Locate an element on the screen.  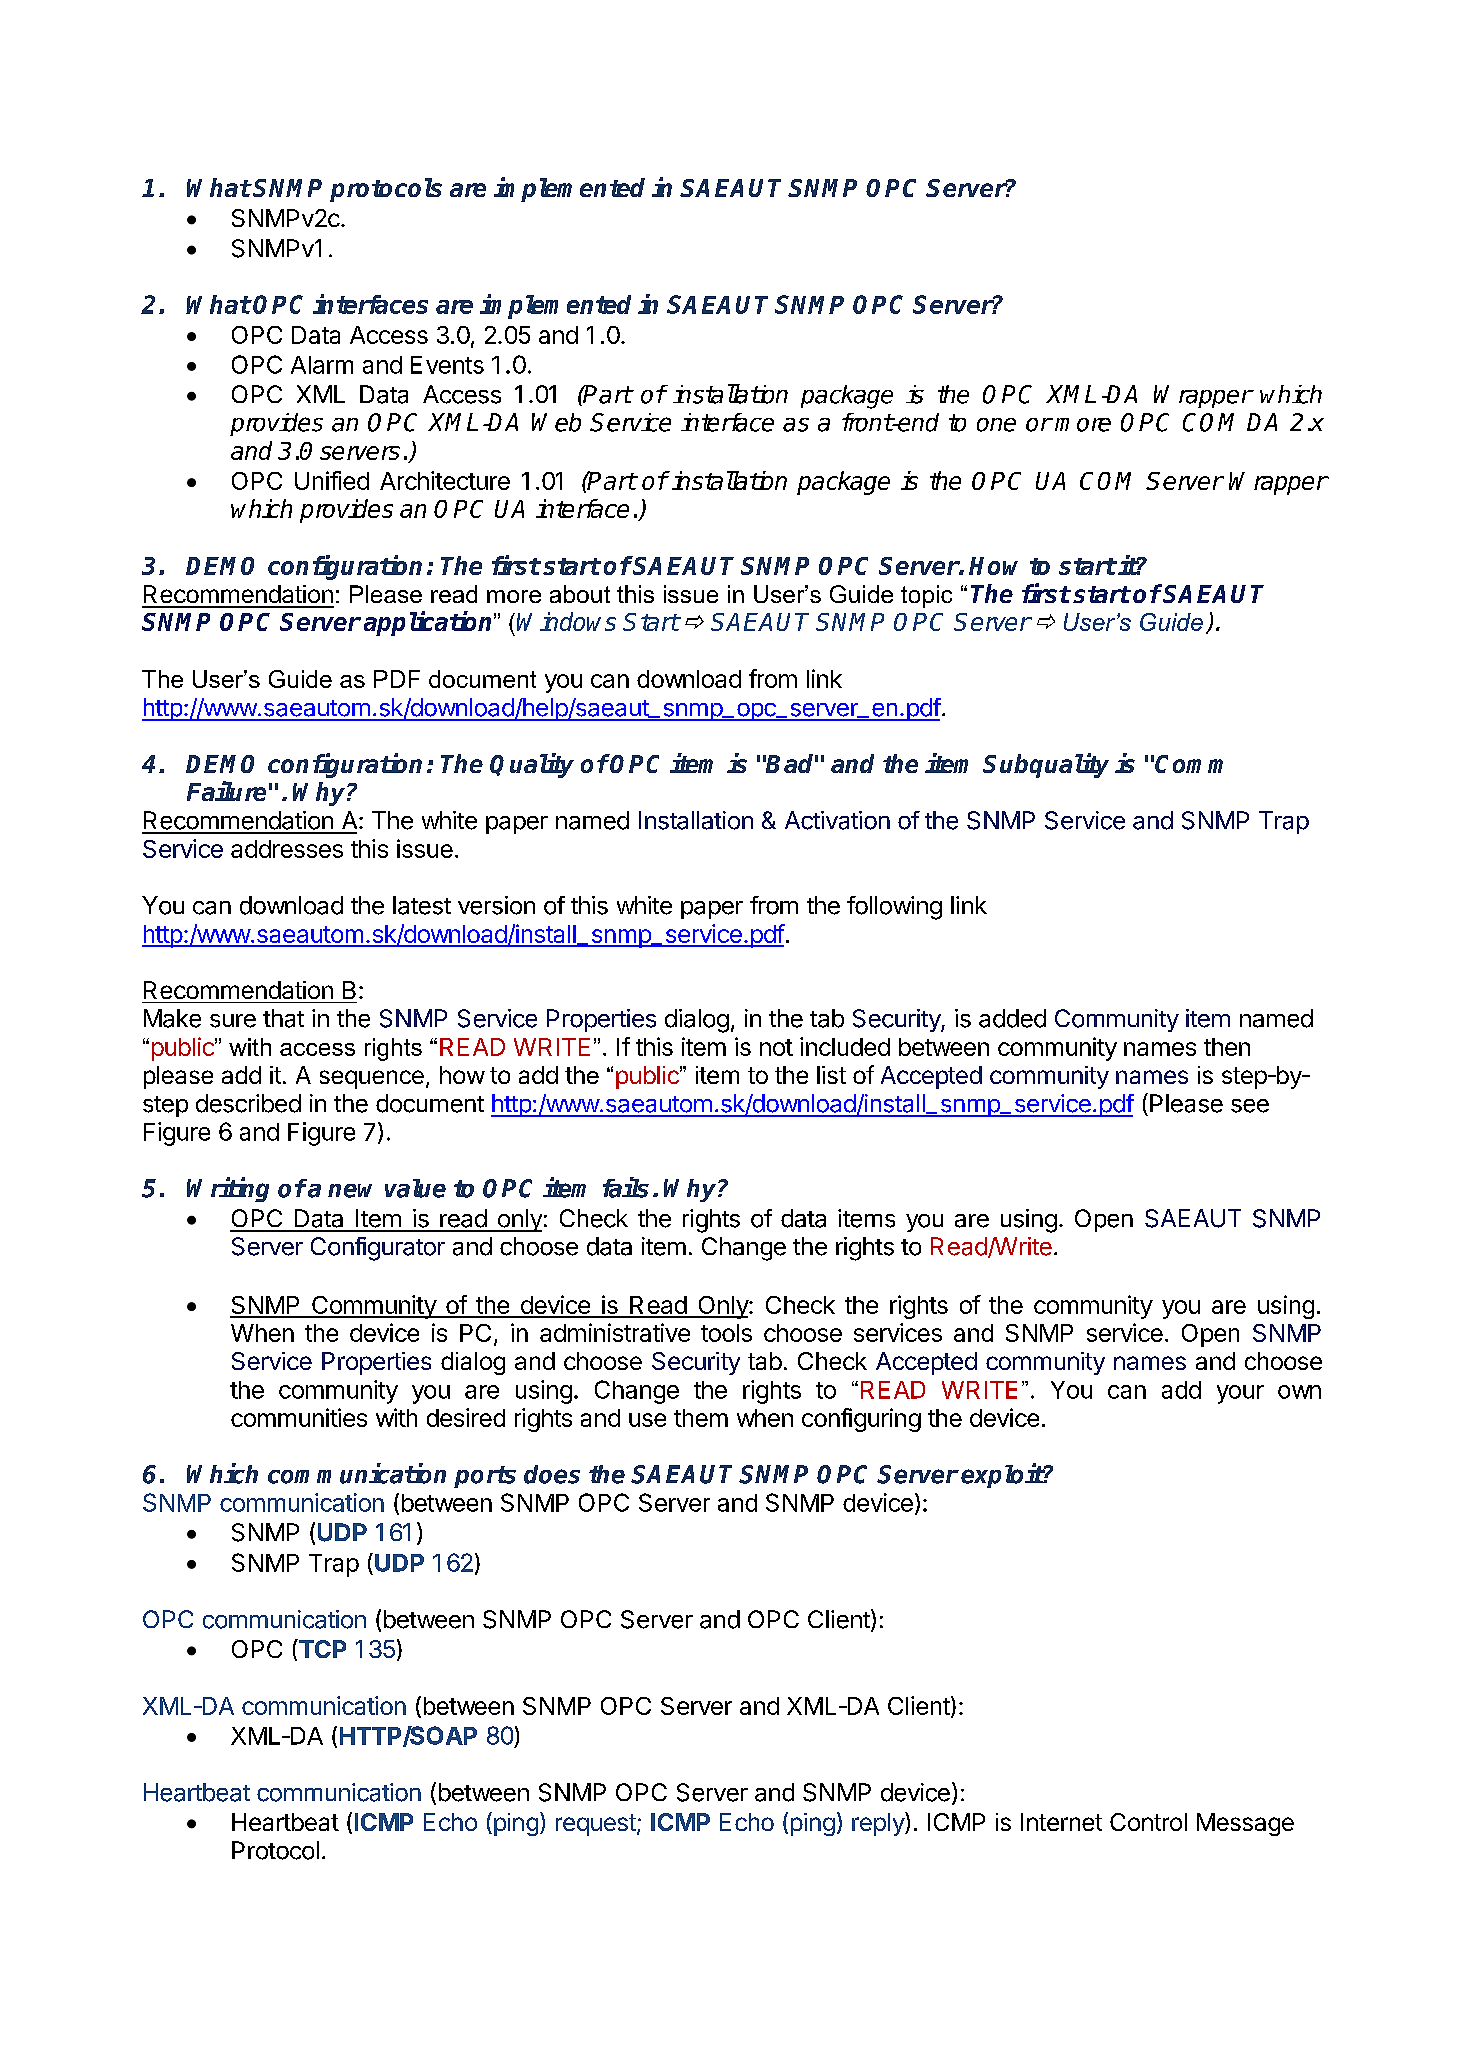
reply is located at coordinates (879, 1824).
